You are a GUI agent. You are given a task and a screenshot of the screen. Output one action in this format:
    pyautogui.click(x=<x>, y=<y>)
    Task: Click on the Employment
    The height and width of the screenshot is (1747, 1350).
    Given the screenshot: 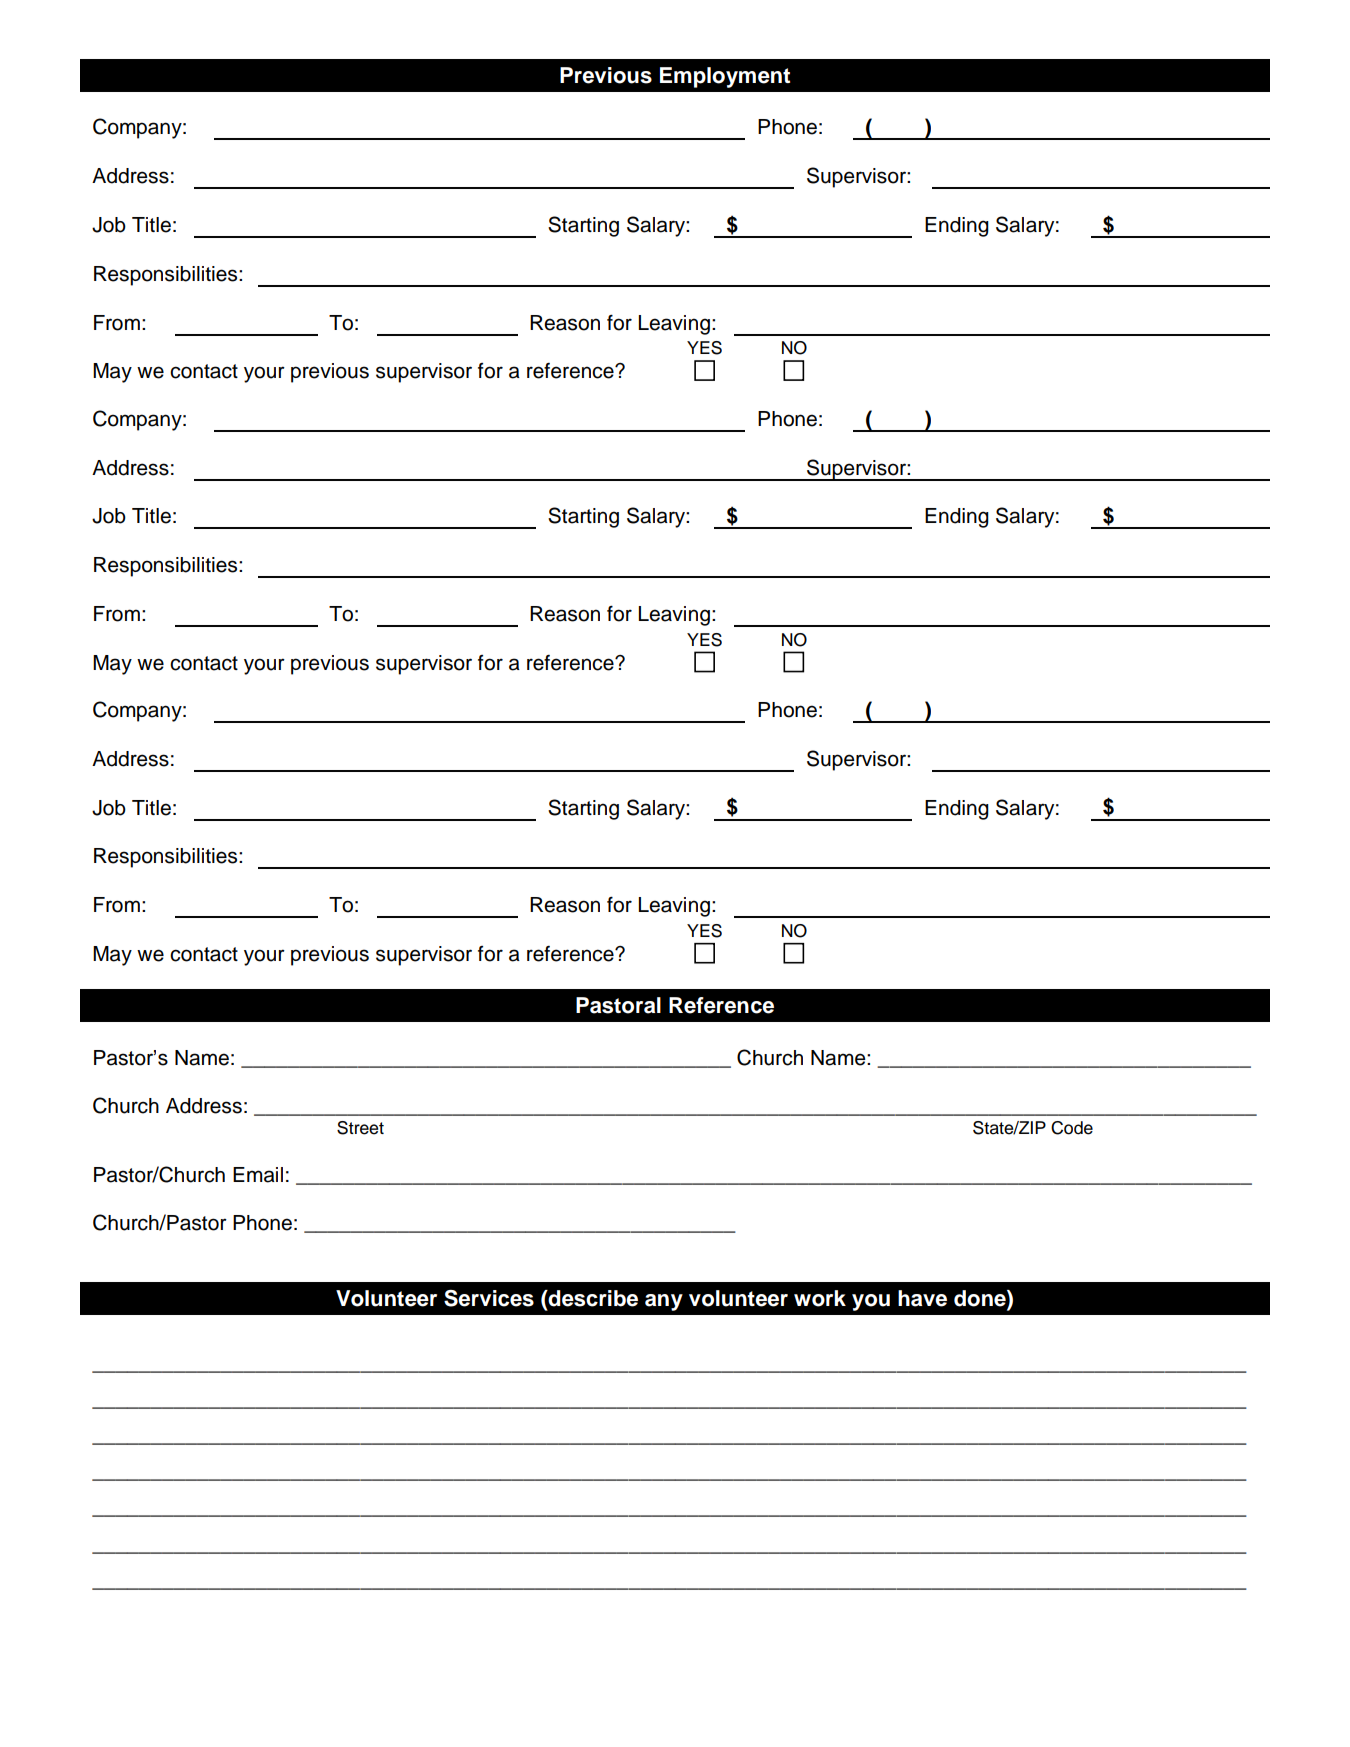 What is the action you would take?
    pyautogui.click(x=725, y=77)
